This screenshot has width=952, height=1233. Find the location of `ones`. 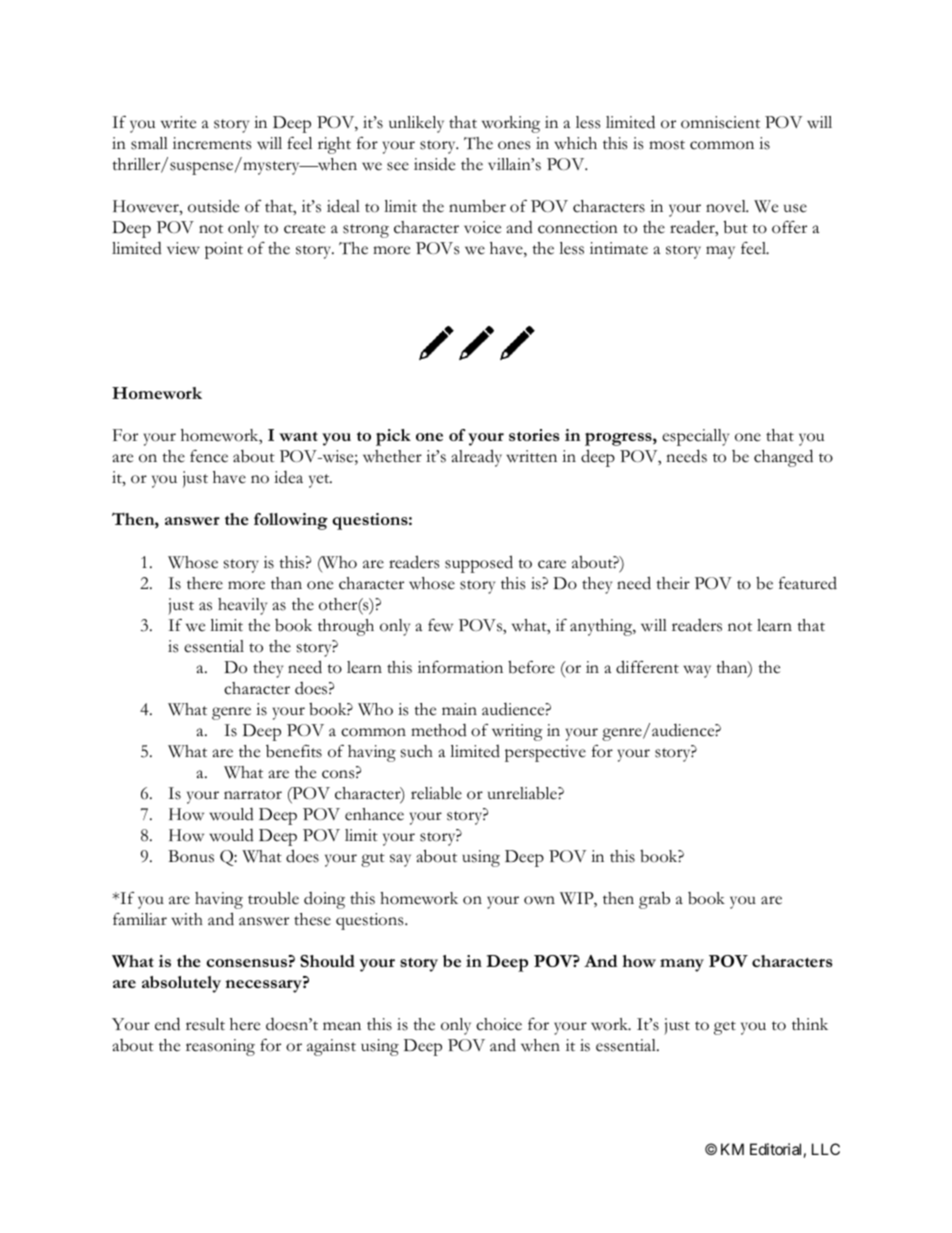

ones is located at coordinates (514, 145).
